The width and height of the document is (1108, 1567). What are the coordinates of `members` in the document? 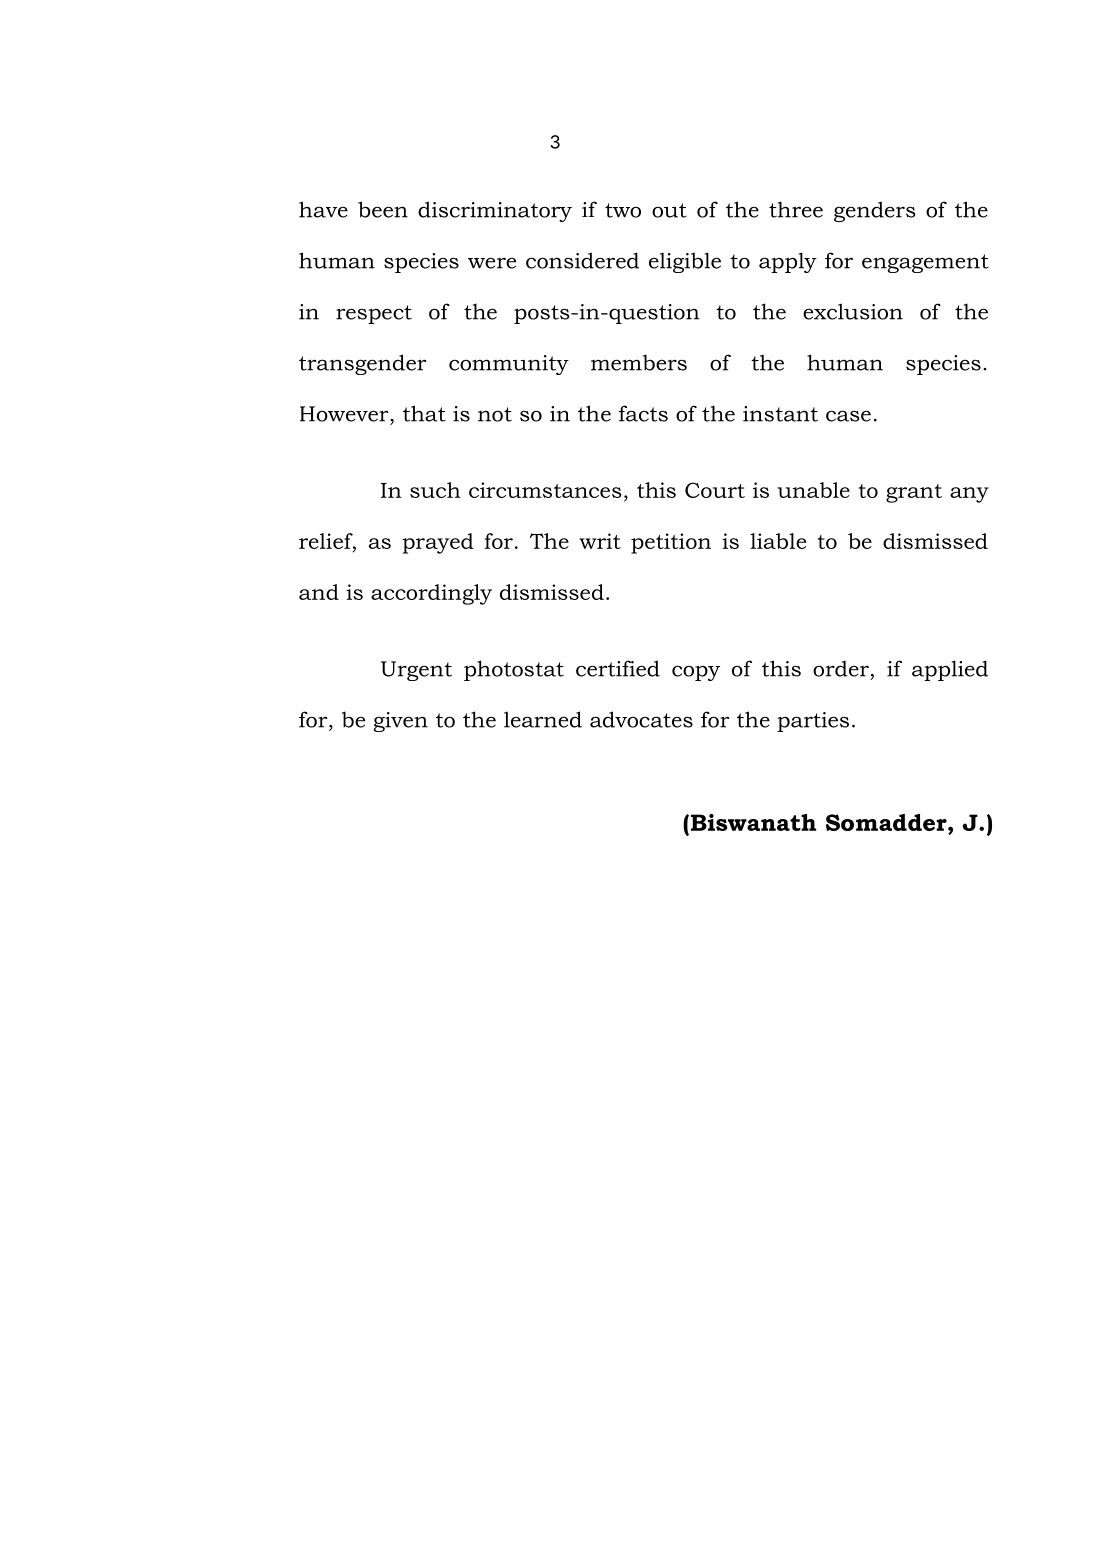 It's located at (639, 362).
